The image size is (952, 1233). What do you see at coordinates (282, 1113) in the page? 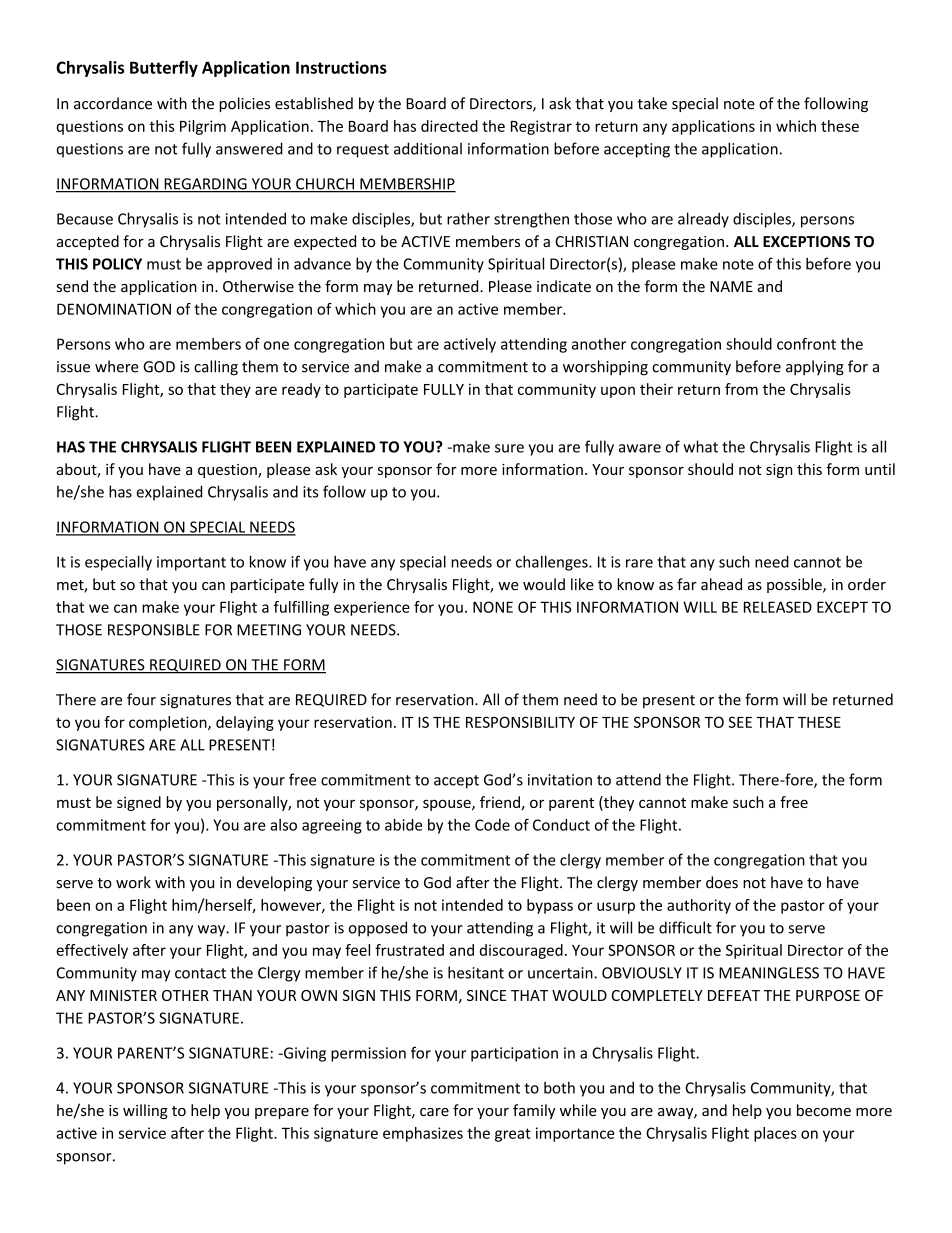
I see `prepare` at bounding box center [282, 1113].
